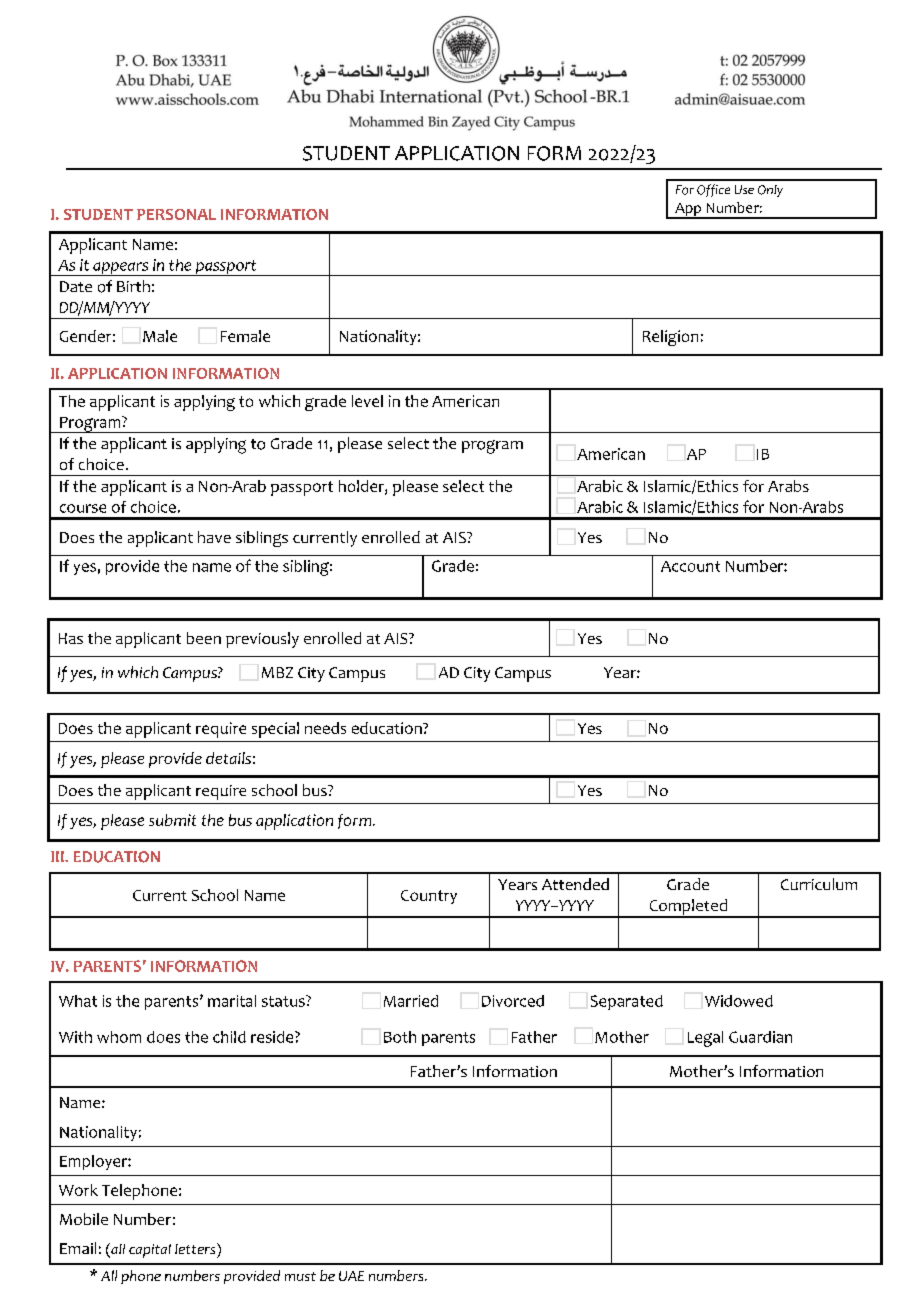 This screenshot has height=1307, width=924. I want to click on Curriculum, so click(819, 884).
